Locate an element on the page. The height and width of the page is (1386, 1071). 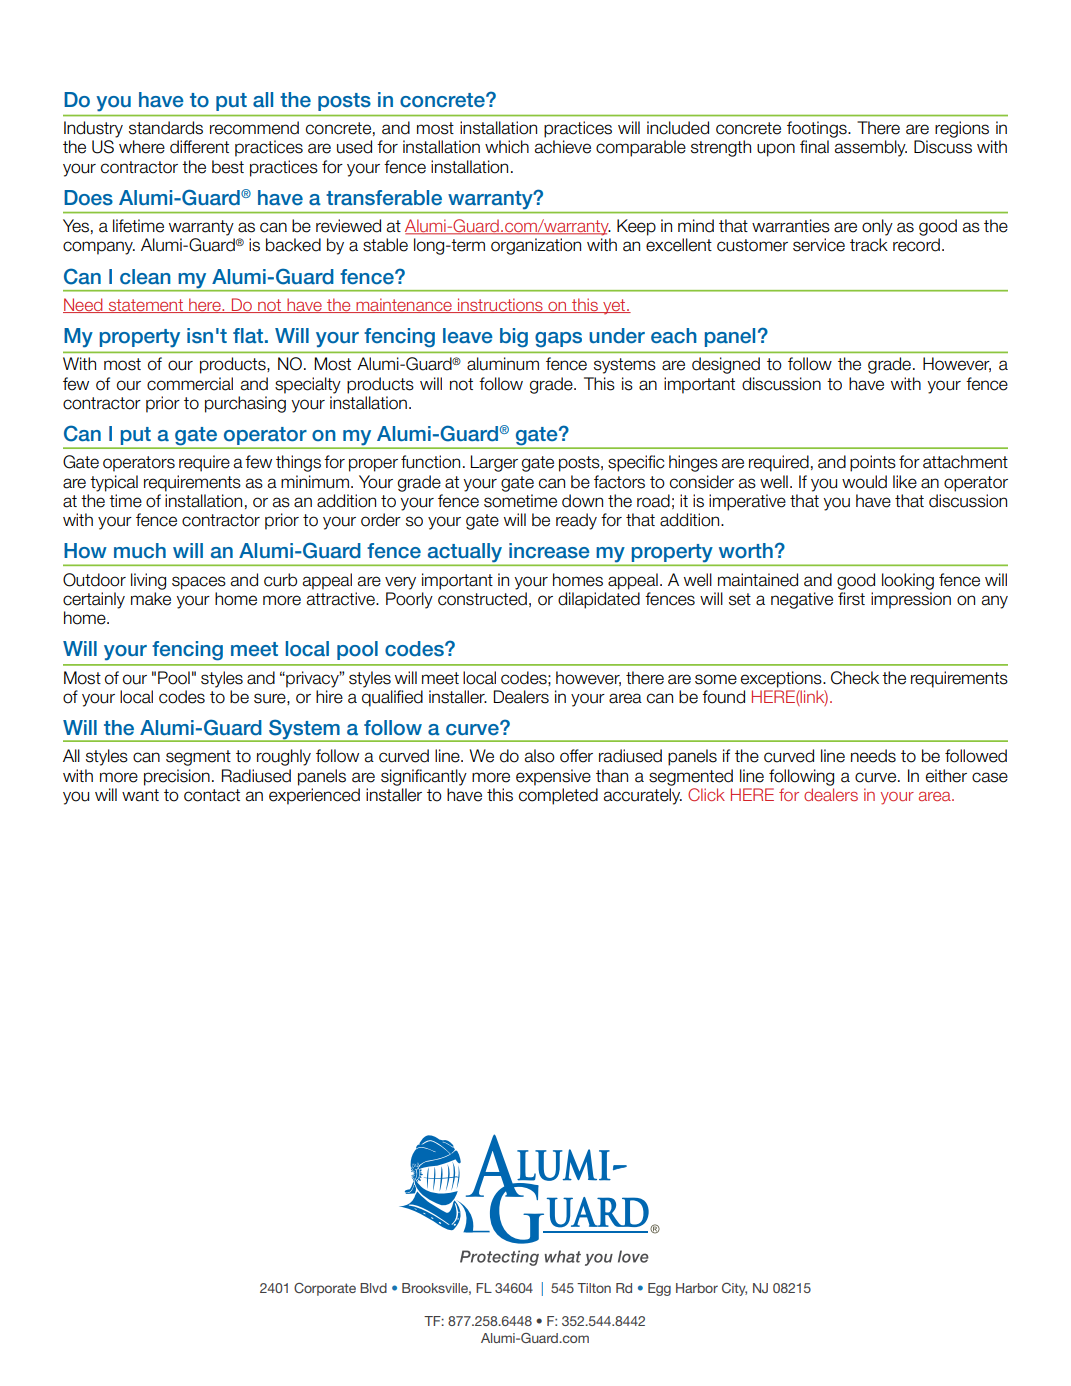
assembly is located at coordinates (871, 148).
